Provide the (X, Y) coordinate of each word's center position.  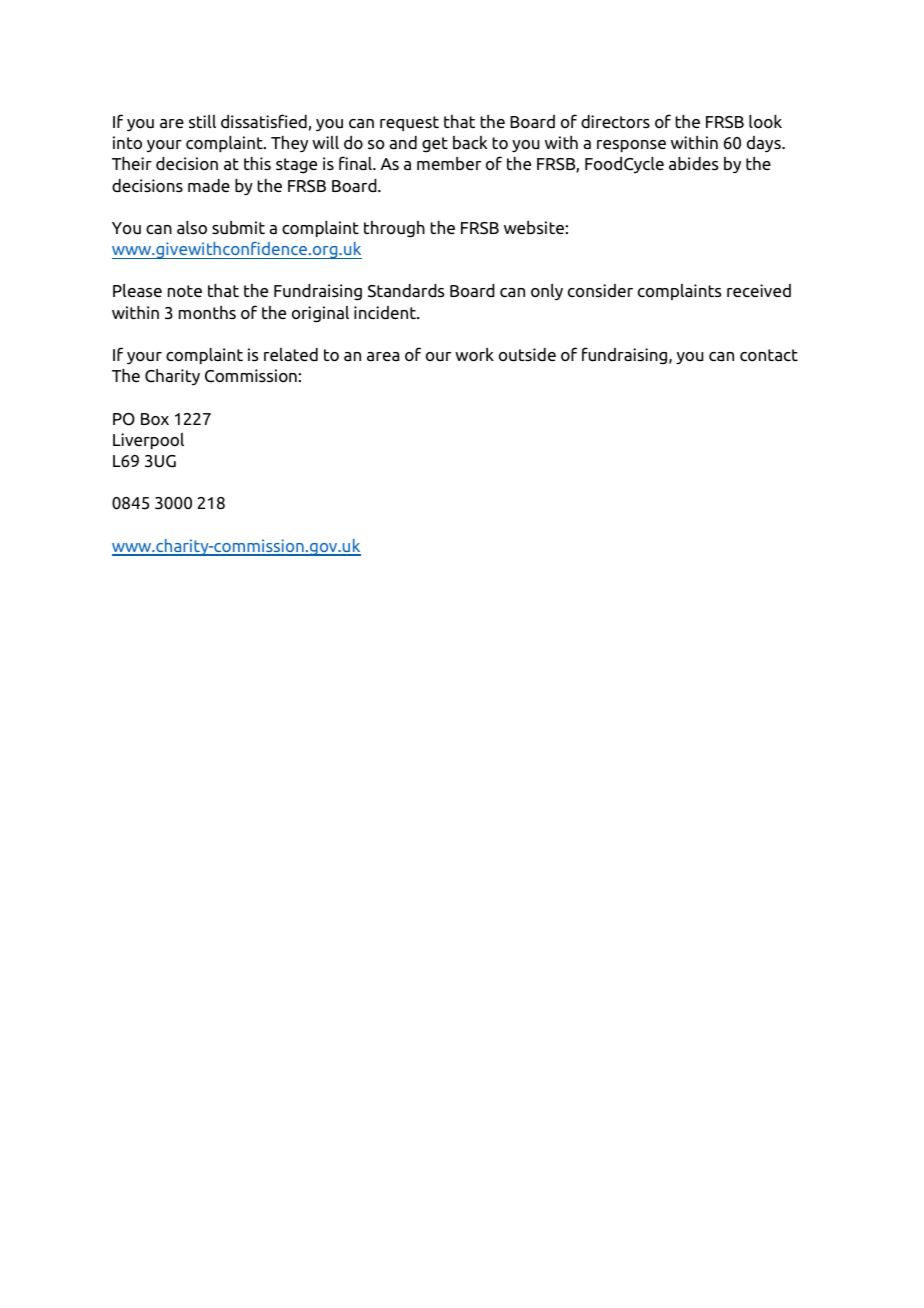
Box (155, 419)
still (202, 121)
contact (769, 355)
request (409, 123)
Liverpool (148, 441)
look (765, 121)
